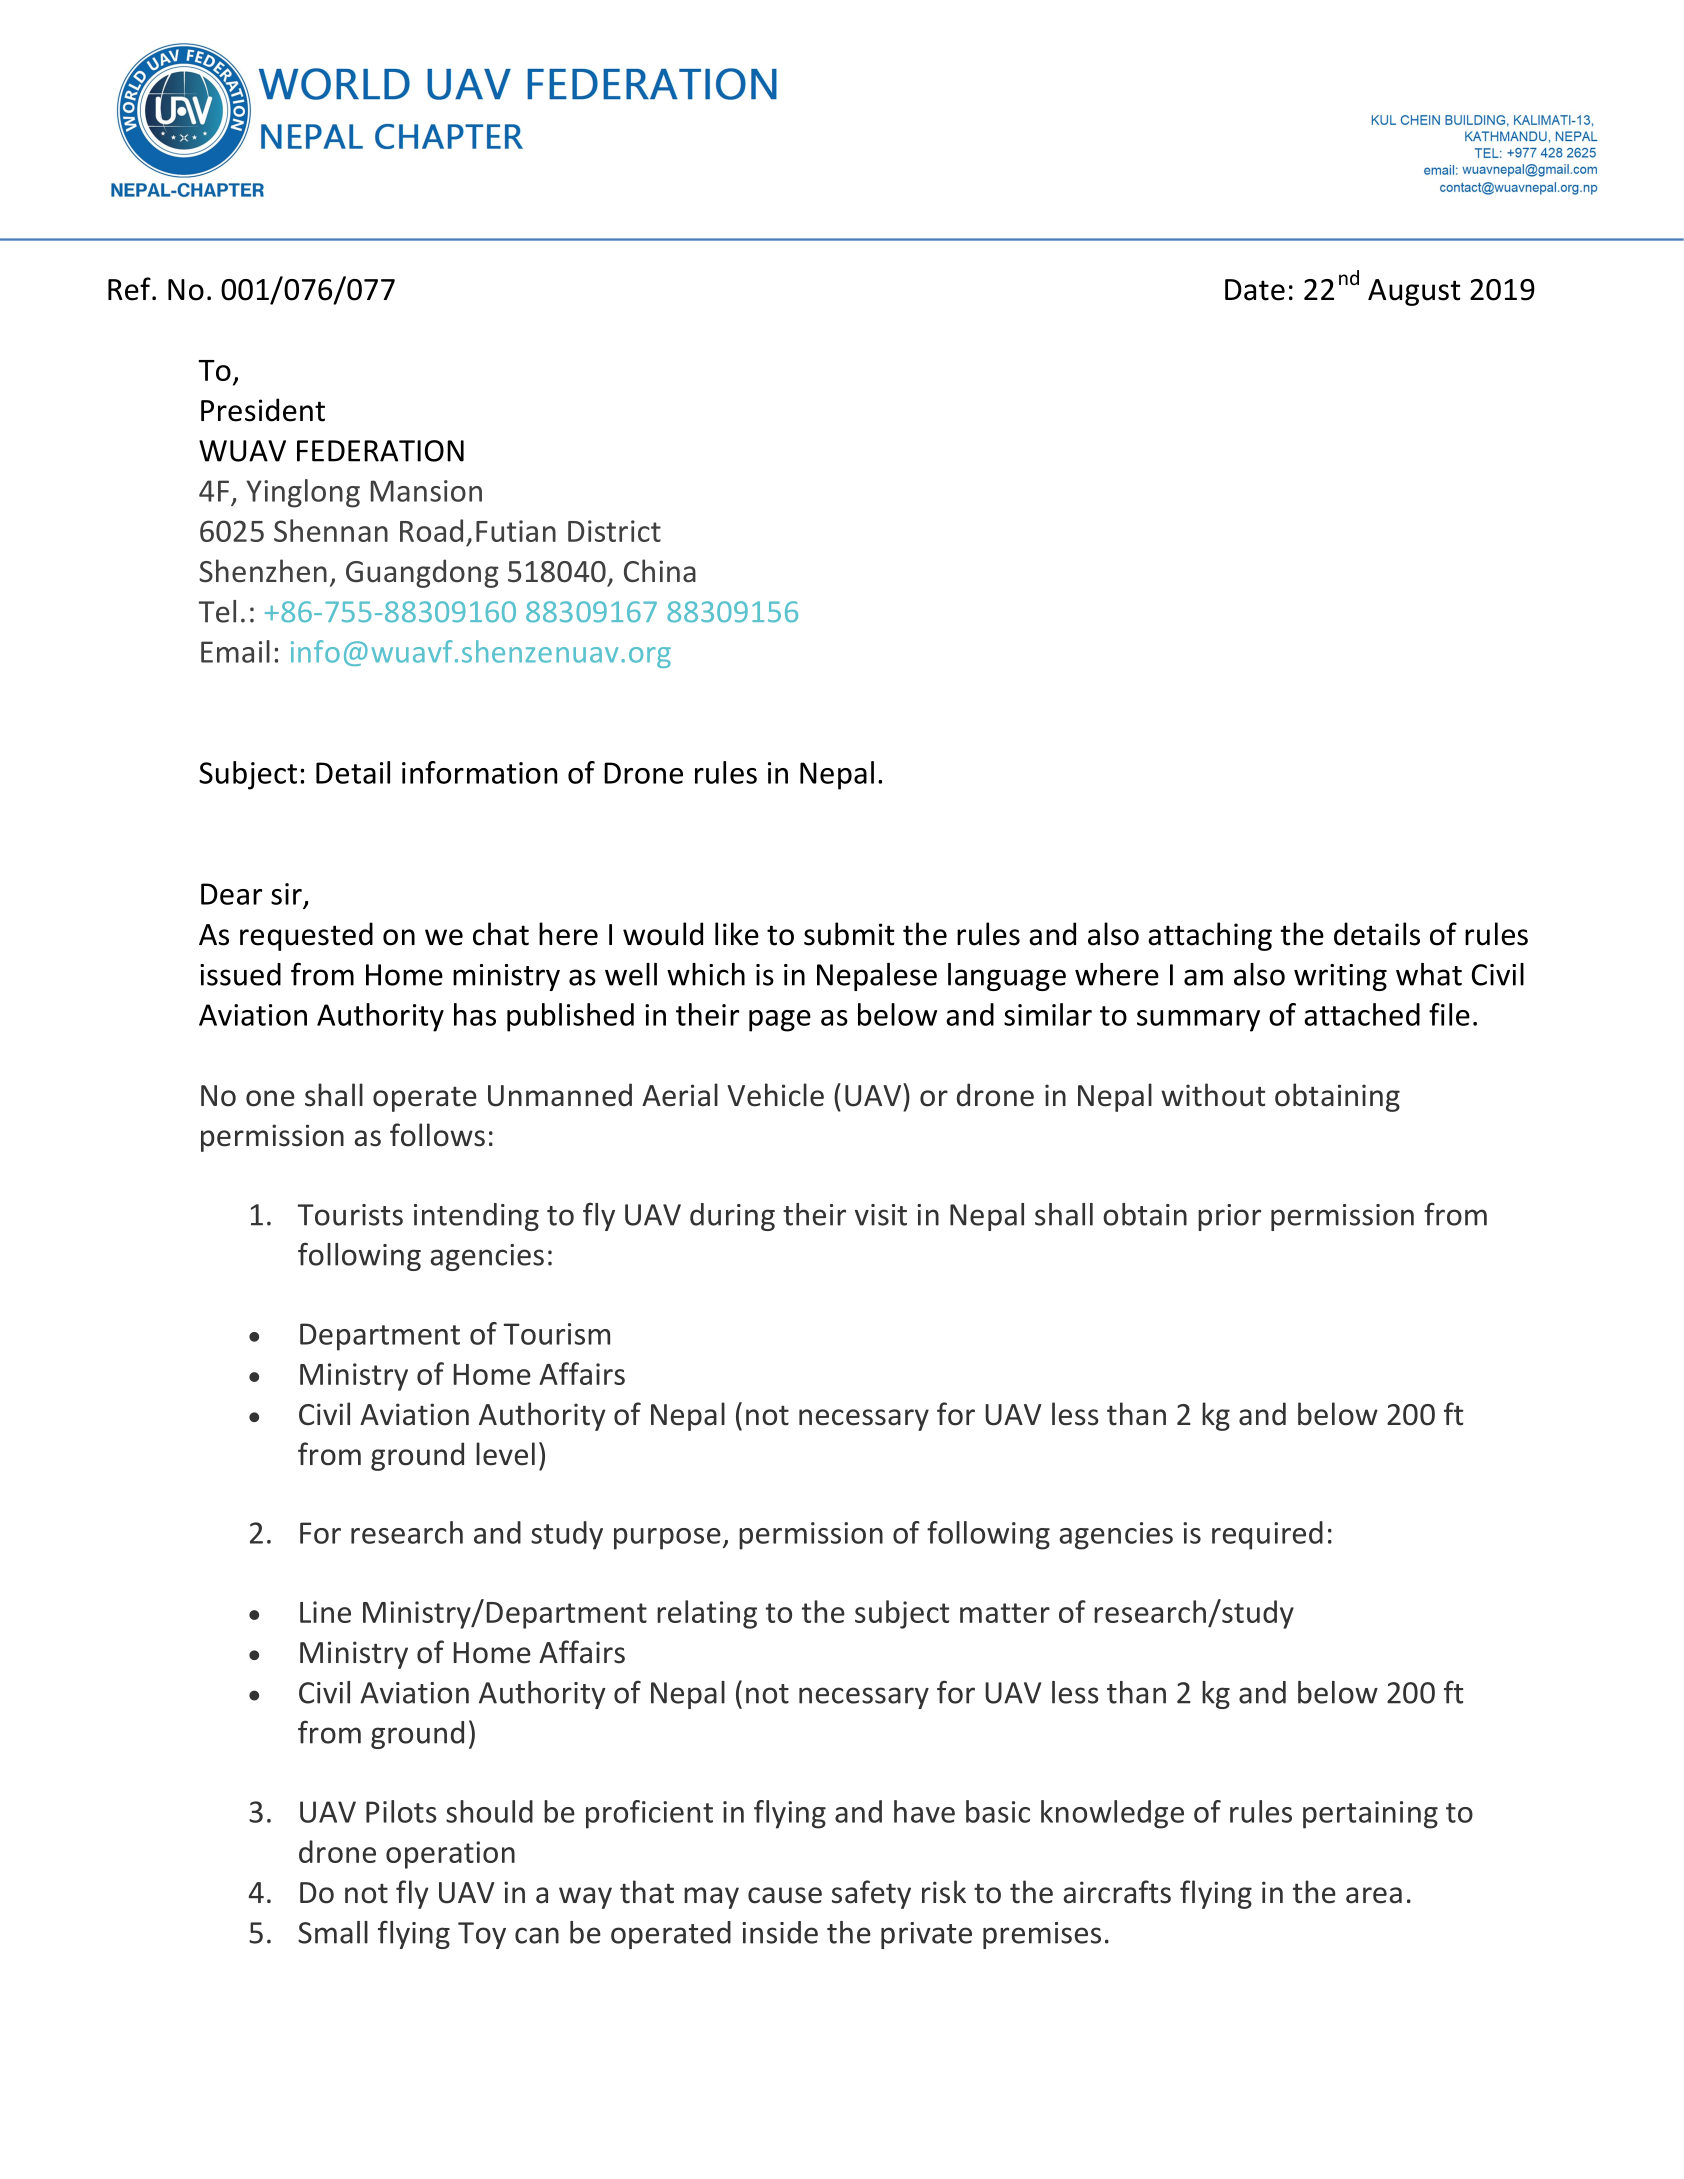 This page has height=2179, width=1684. I want to click on without, so click(1213, 1095).
